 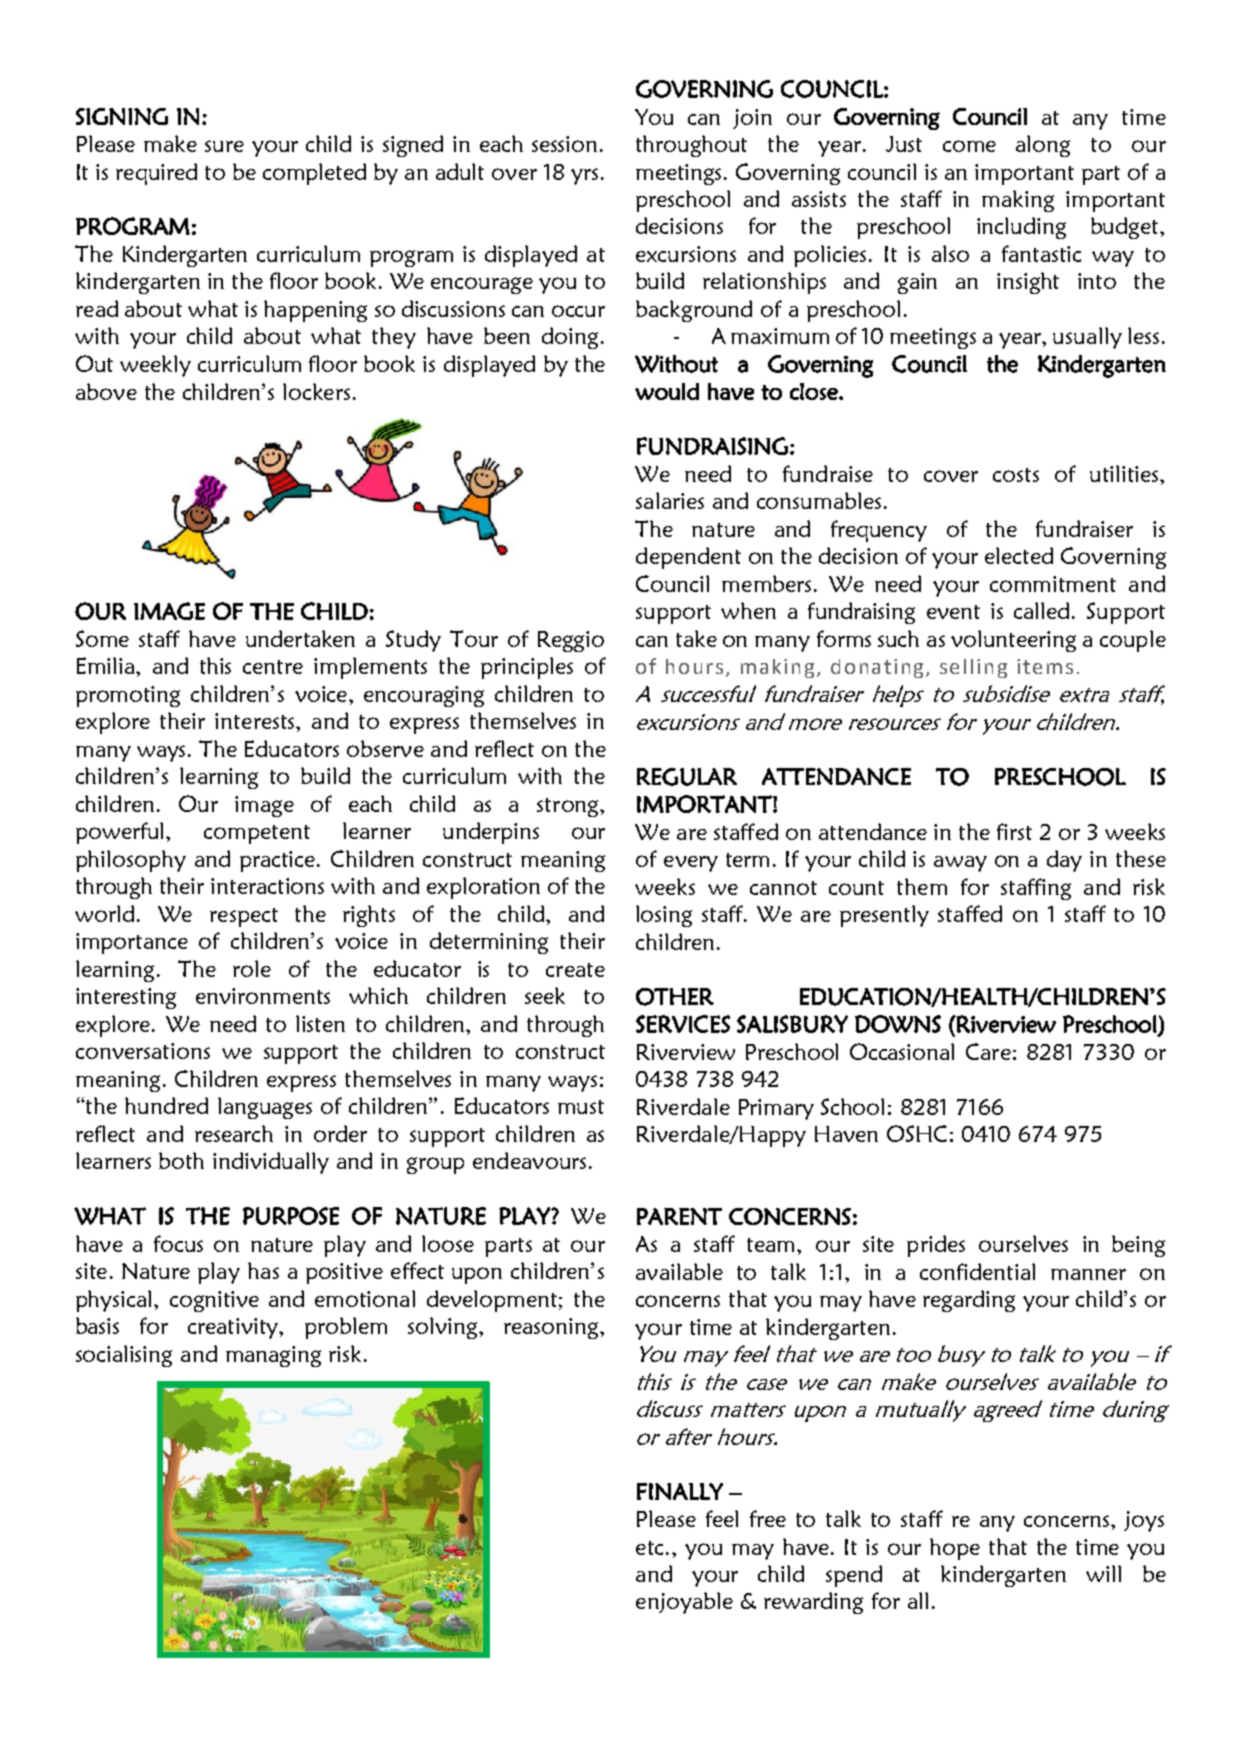 What do you see at coordinates (691, 864) in the image?
I see `every` at bounding box center [691, 864].
